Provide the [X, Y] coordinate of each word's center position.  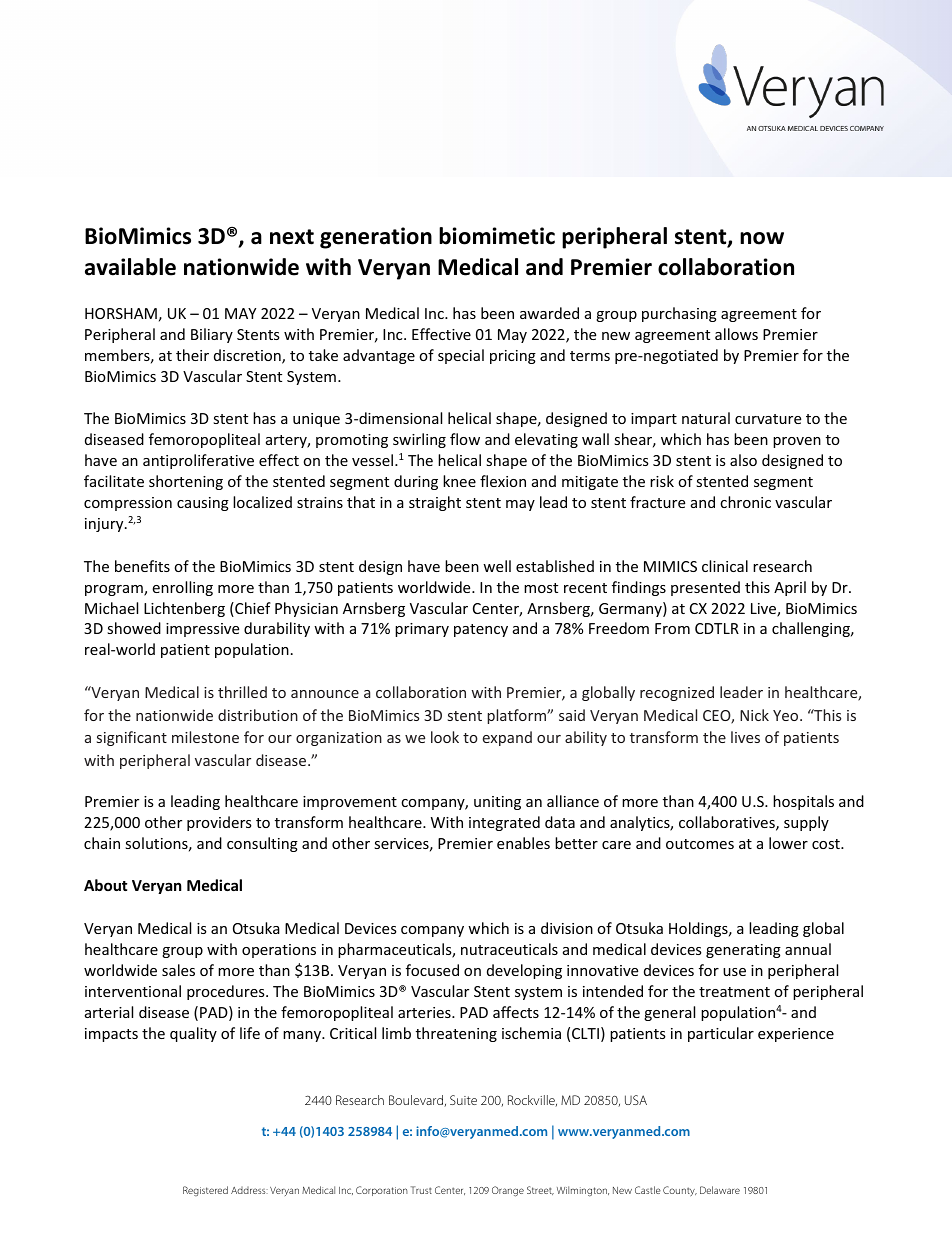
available [130, 267]
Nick [754, 715]
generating [743, 951]
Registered [205, 1191]
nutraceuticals [509, 949]
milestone [205, 737]
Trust [421, 1190]
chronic [745, 502]
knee [459, 481]
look [445, 737]
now [762, 238]
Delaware [720, 1190]
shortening [186, 482]
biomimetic [497, 236]
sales [178, 970]
